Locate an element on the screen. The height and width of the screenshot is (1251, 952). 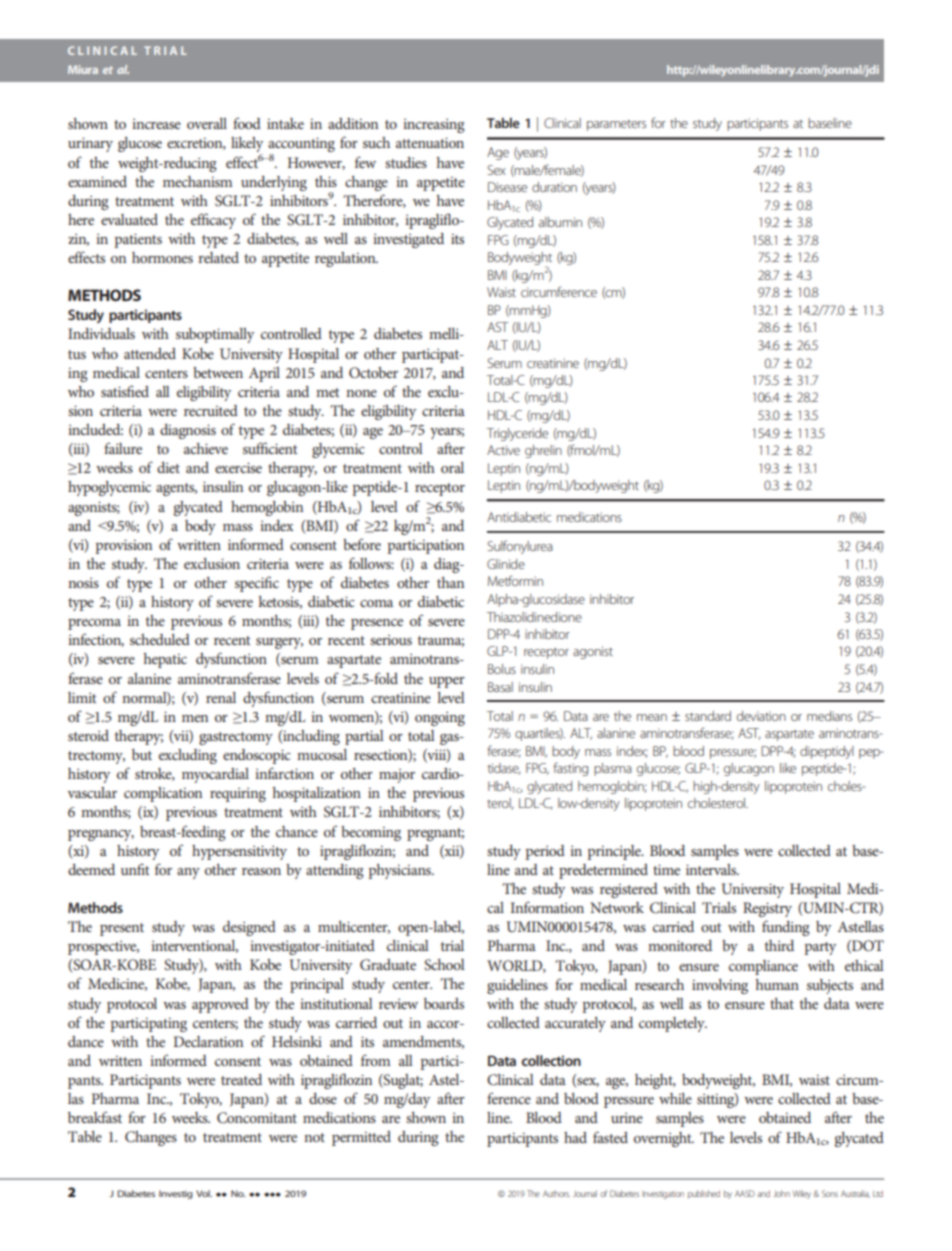
any is located at coordinates (188, 873).
